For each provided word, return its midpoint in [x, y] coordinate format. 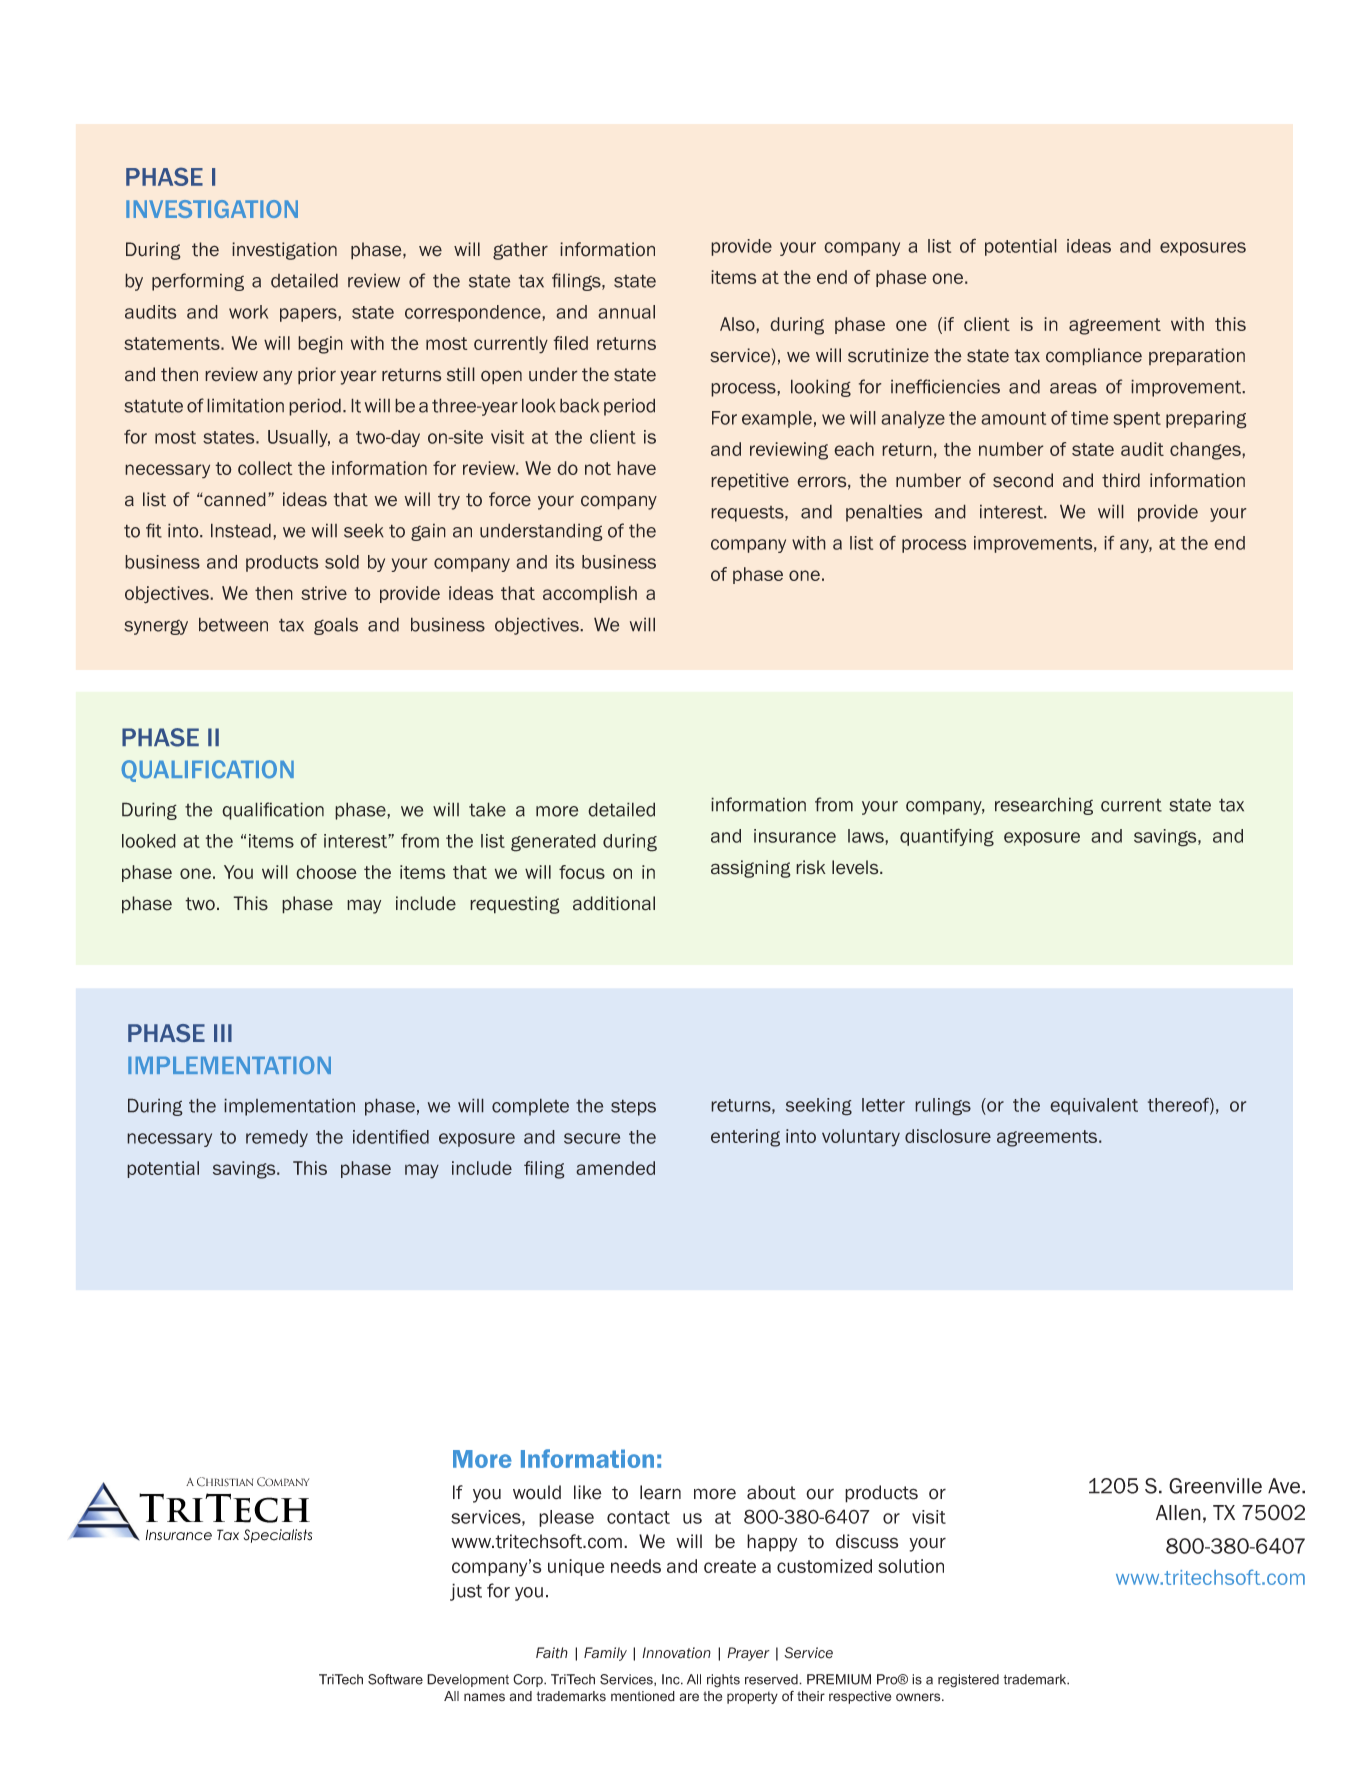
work [248, 312]
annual [626, 312]
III [223, 1033]
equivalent [1094, 1106]
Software [395, 1679]
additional [614, 903]
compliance [1094, 357]
